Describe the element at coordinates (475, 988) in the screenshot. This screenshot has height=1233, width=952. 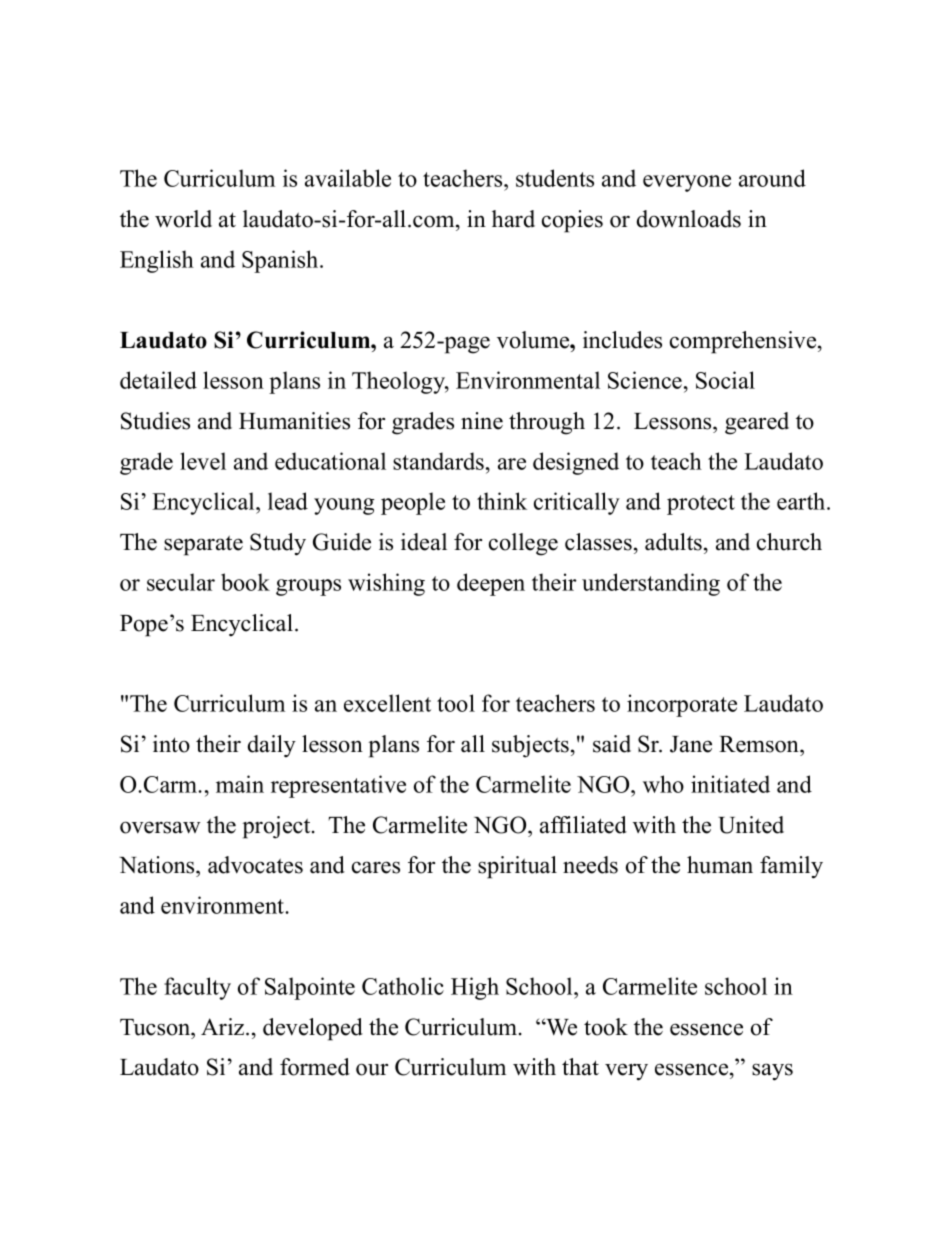
I see `High` at that location.
